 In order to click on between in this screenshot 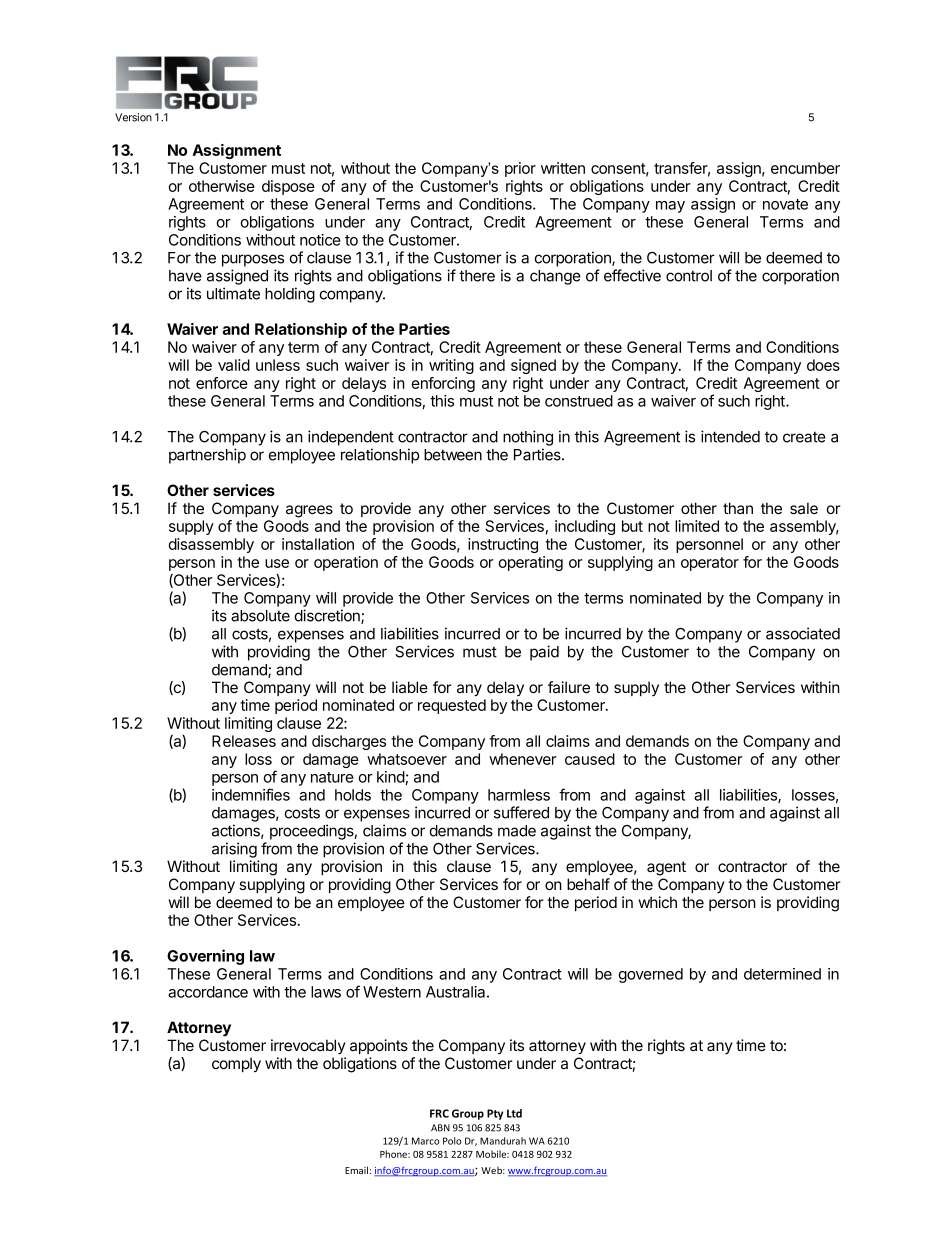, I will do `click(453, 455)`.
